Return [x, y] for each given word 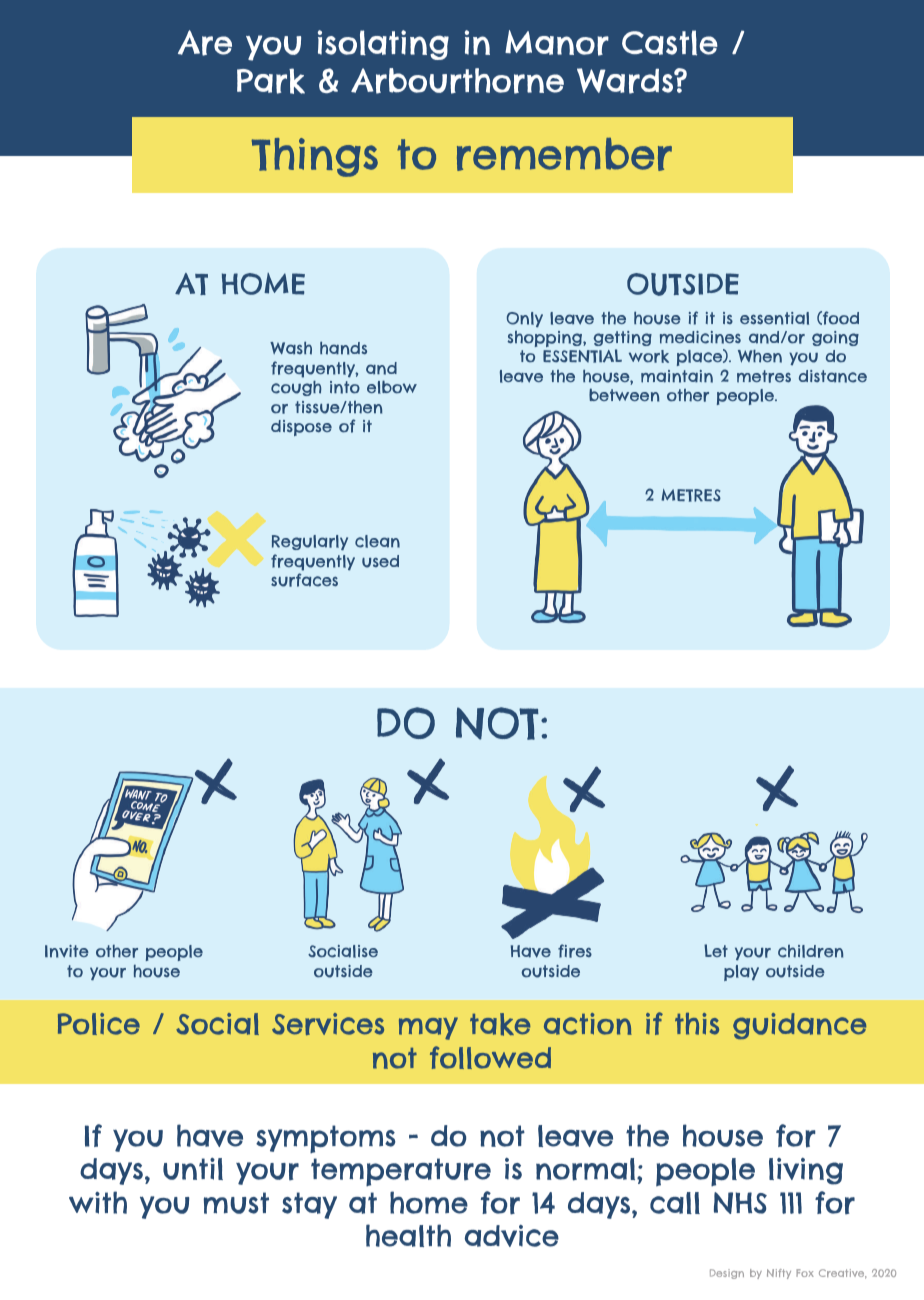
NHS [740, 1203]
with [98, 1202]
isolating [383, 45]
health [408, 1235]
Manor [557, 43]
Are [205, 43]
